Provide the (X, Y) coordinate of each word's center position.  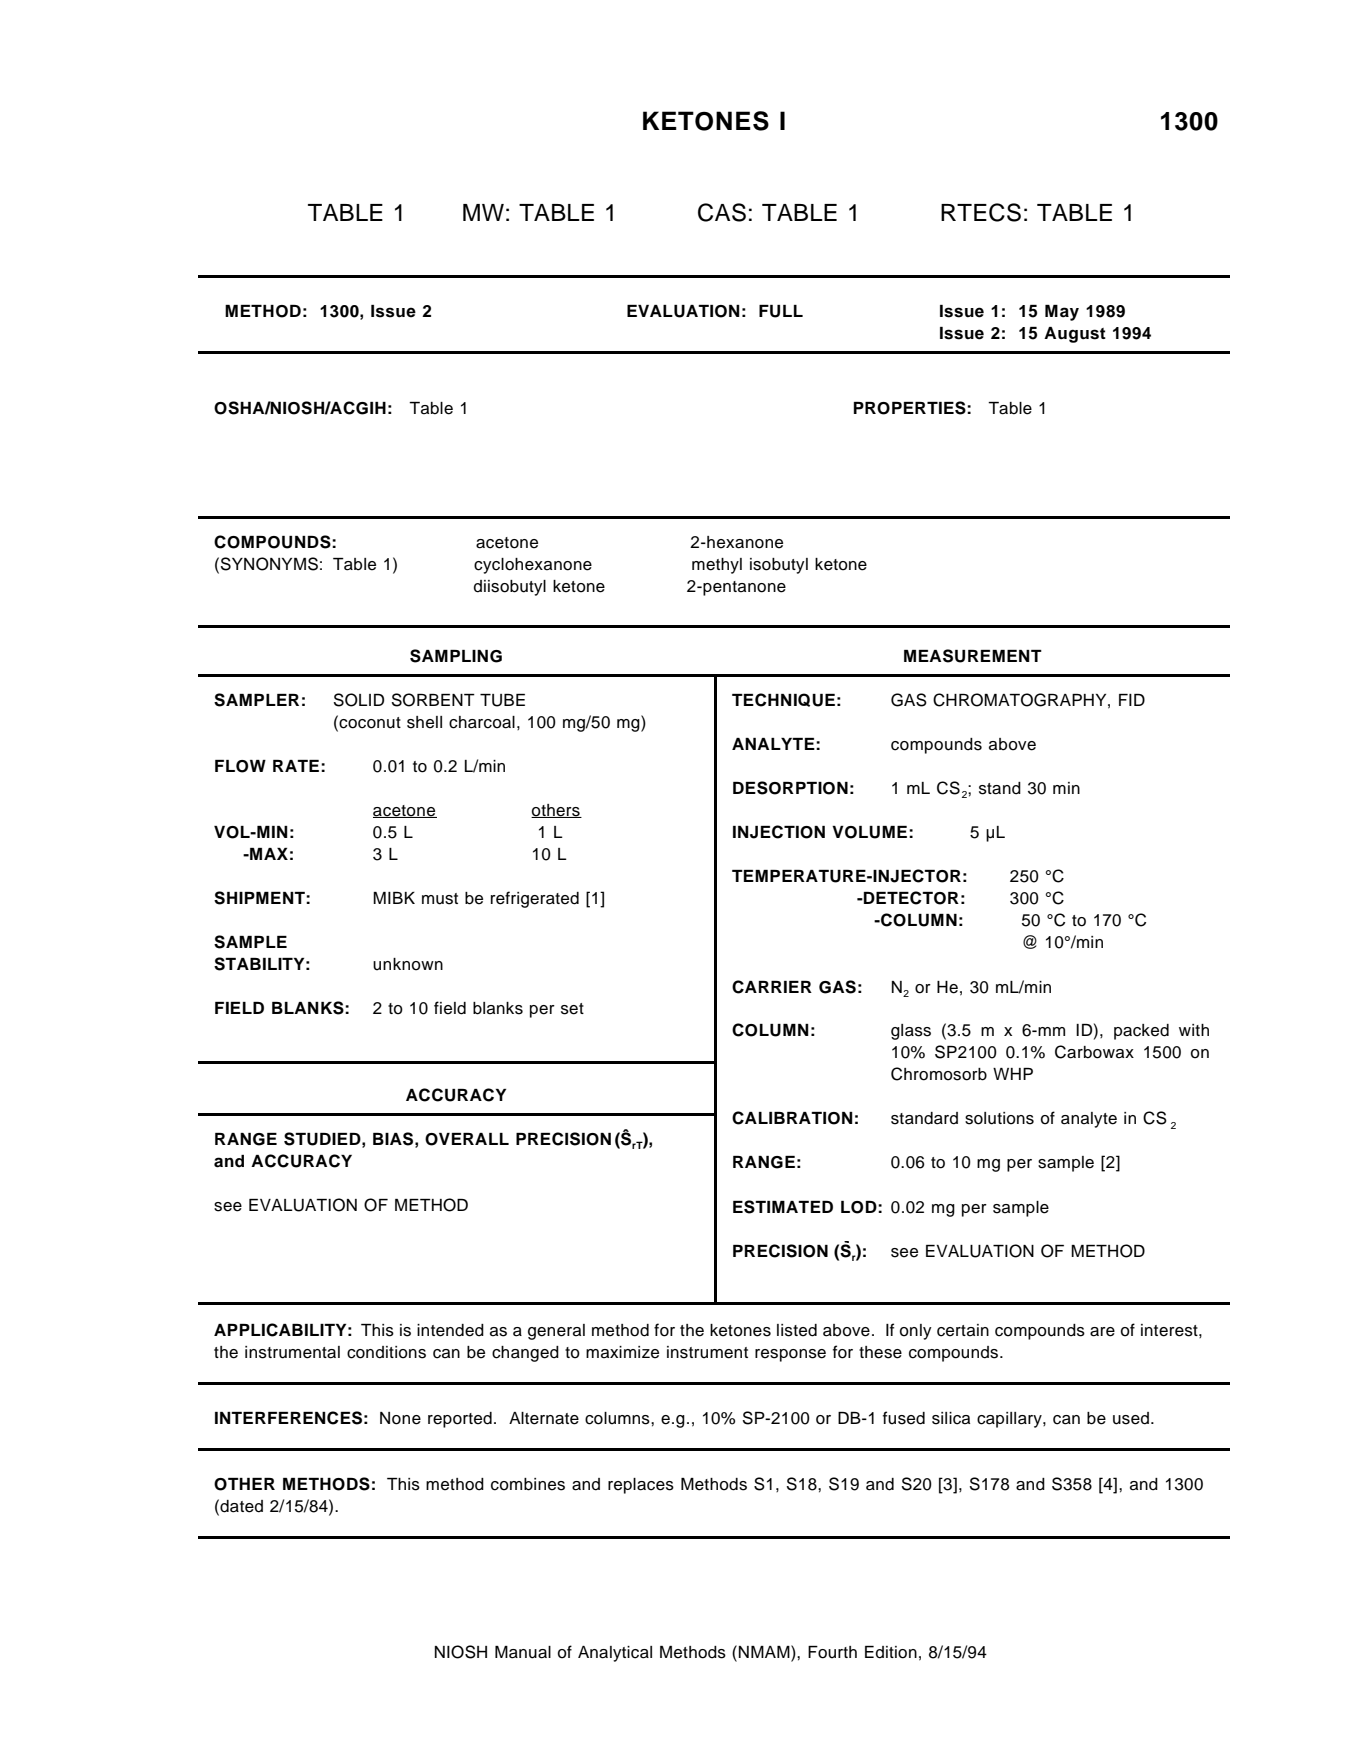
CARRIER (772, 987)
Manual (523, 1652)
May (1062, 313)
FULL (781, 311)
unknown (408, 964)
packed (1141, 1032)
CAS (722, 212)
